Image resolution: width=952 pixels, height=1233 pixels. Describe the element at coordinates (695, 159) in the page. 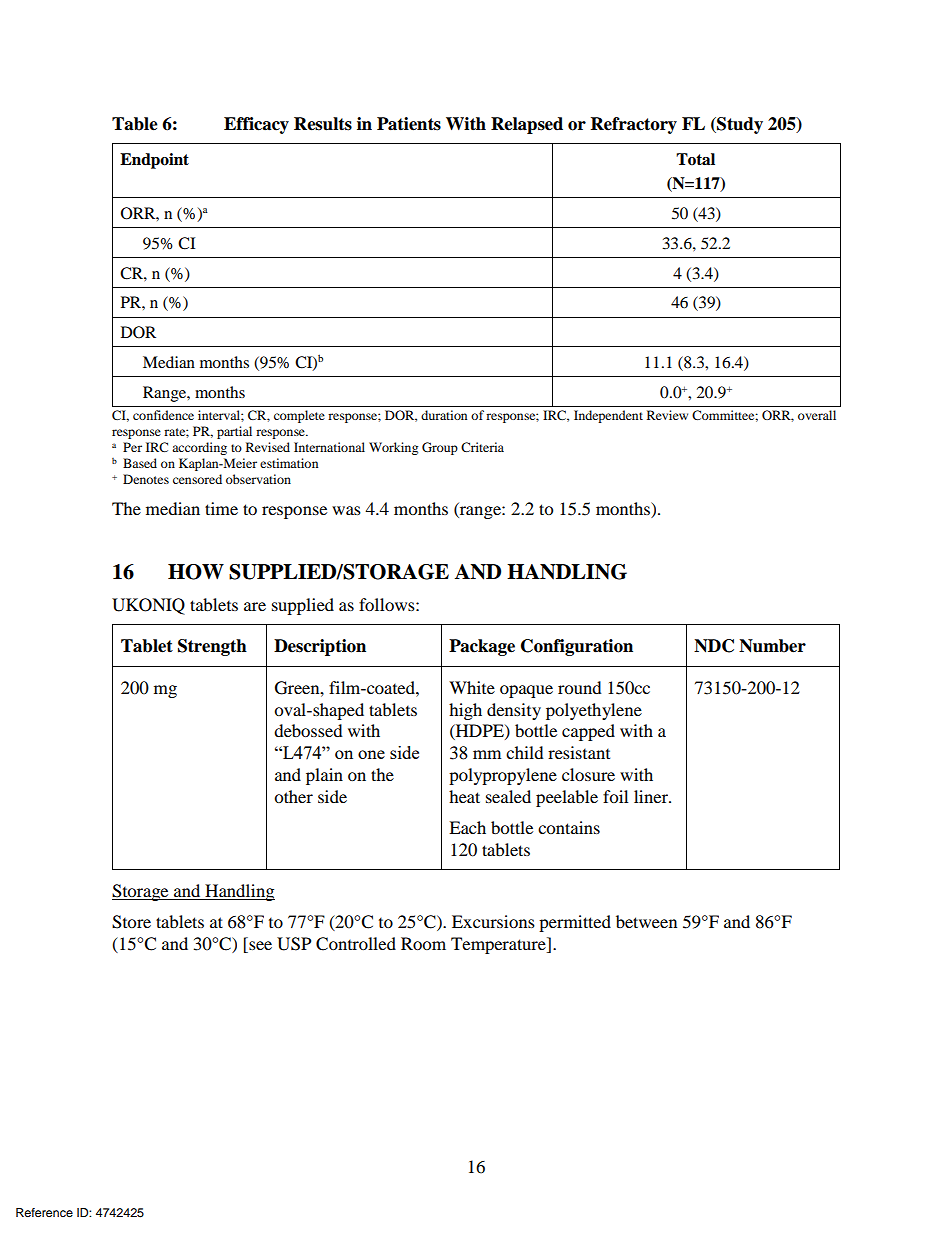

I see `Total` at that location.
